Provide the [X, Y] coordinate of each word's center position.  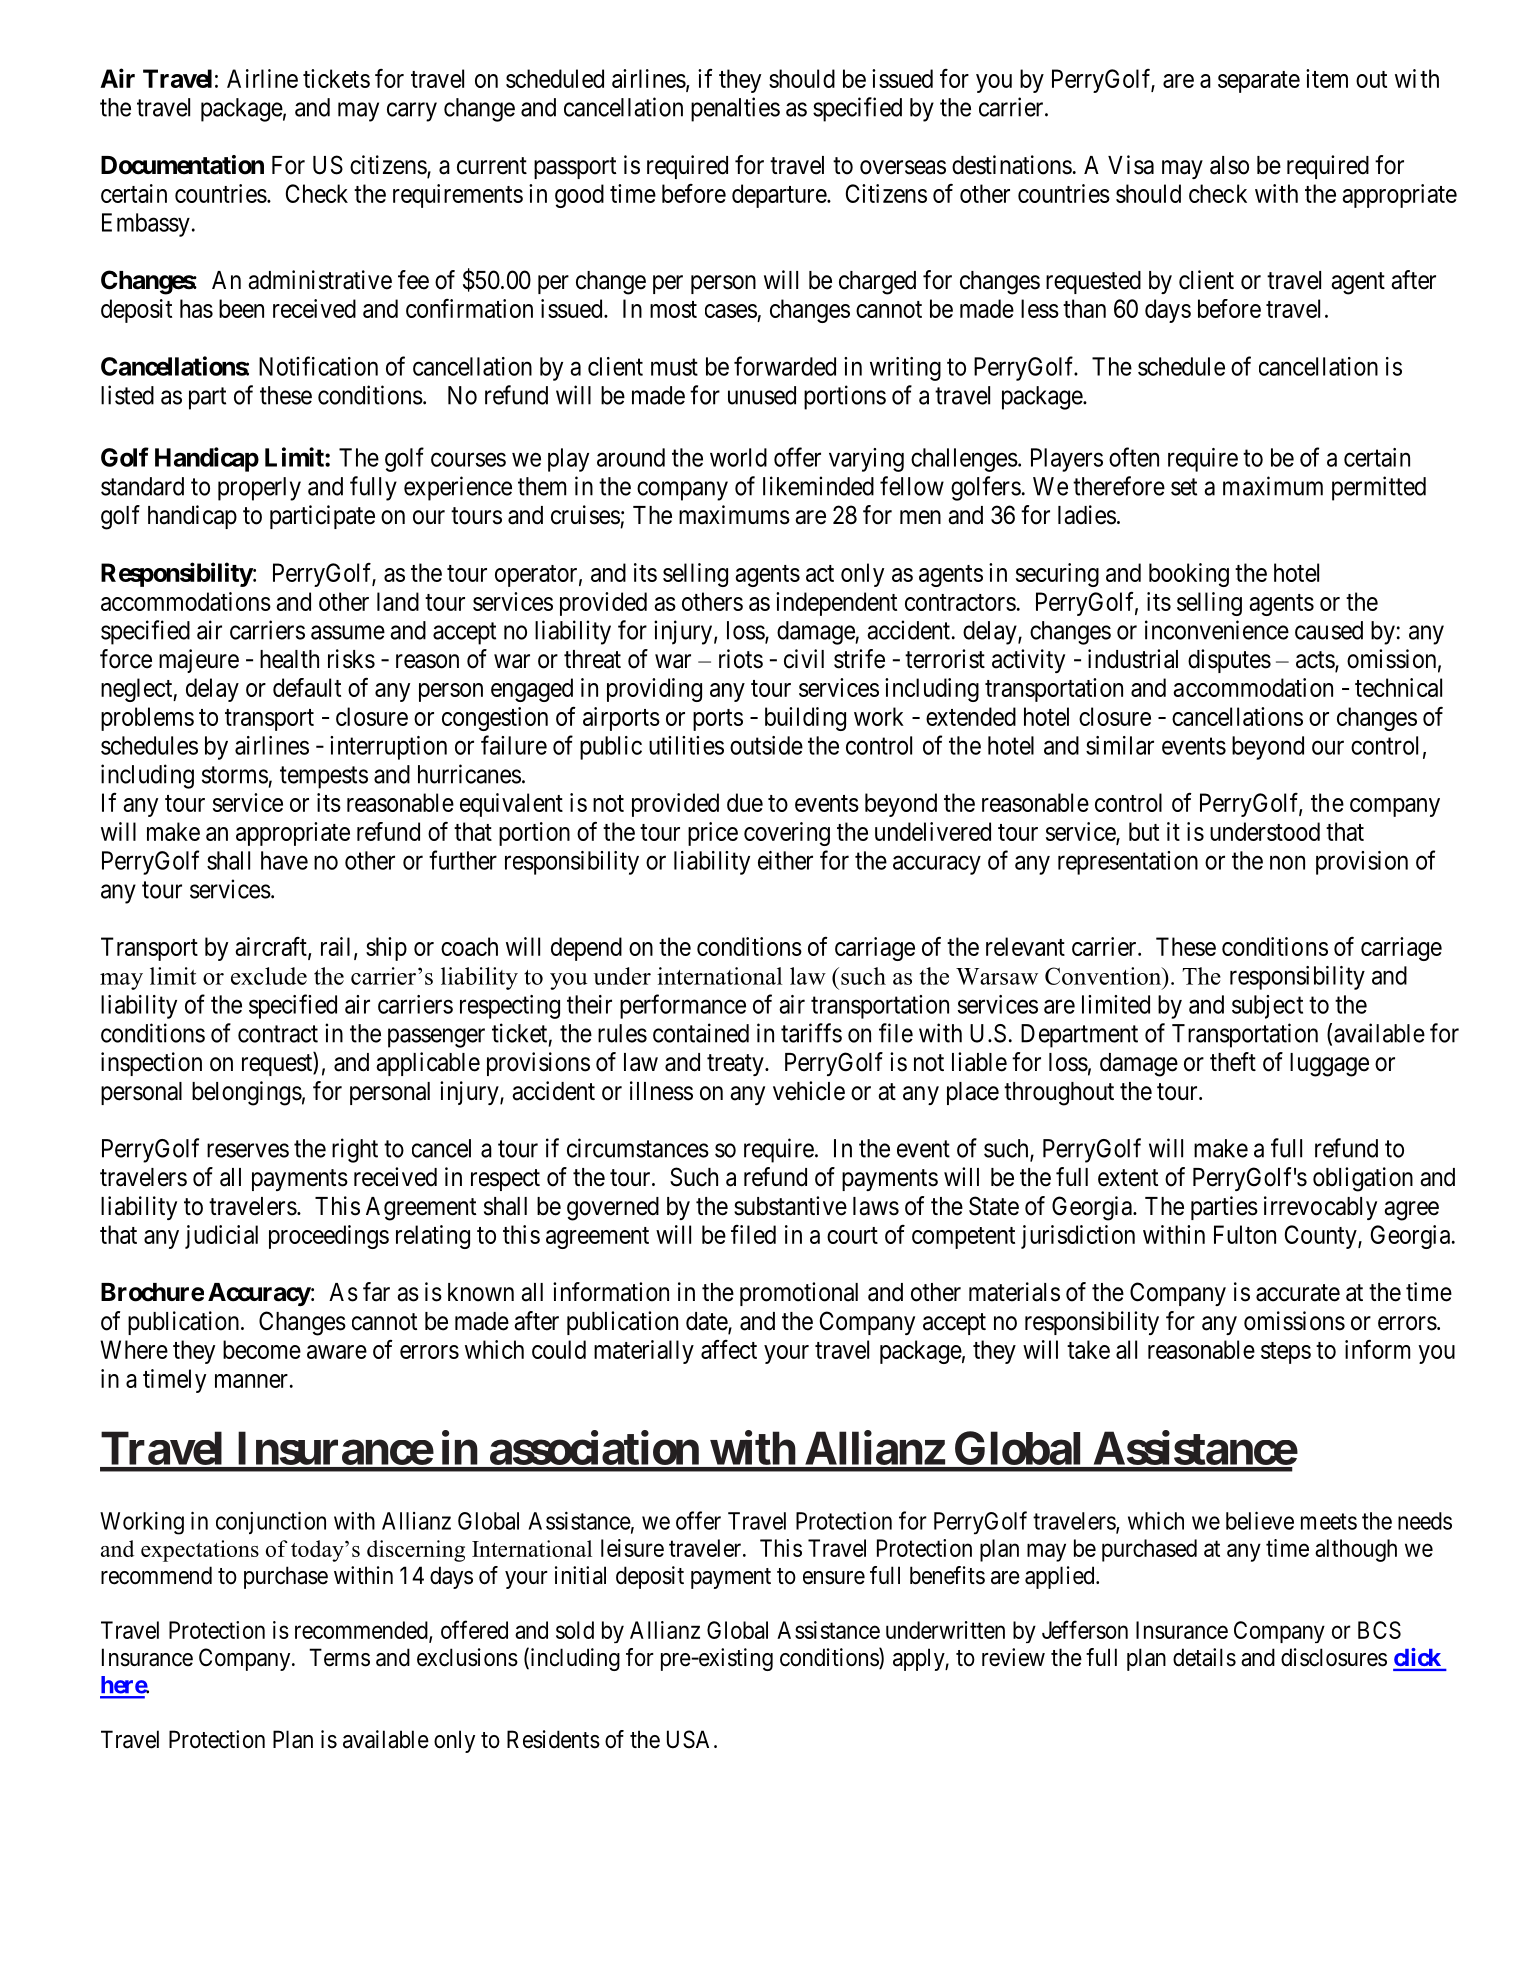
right [355, 1150]
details [1204, 1657]
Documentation [182, 165]
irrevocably [1320, 1208]
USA [691, 1739]
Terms [339, 1657]
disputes [1229, 661]
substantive [790, 1206]
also [1229, 165]
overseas [903, 167]
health [289, 659]
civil [804, 659]
